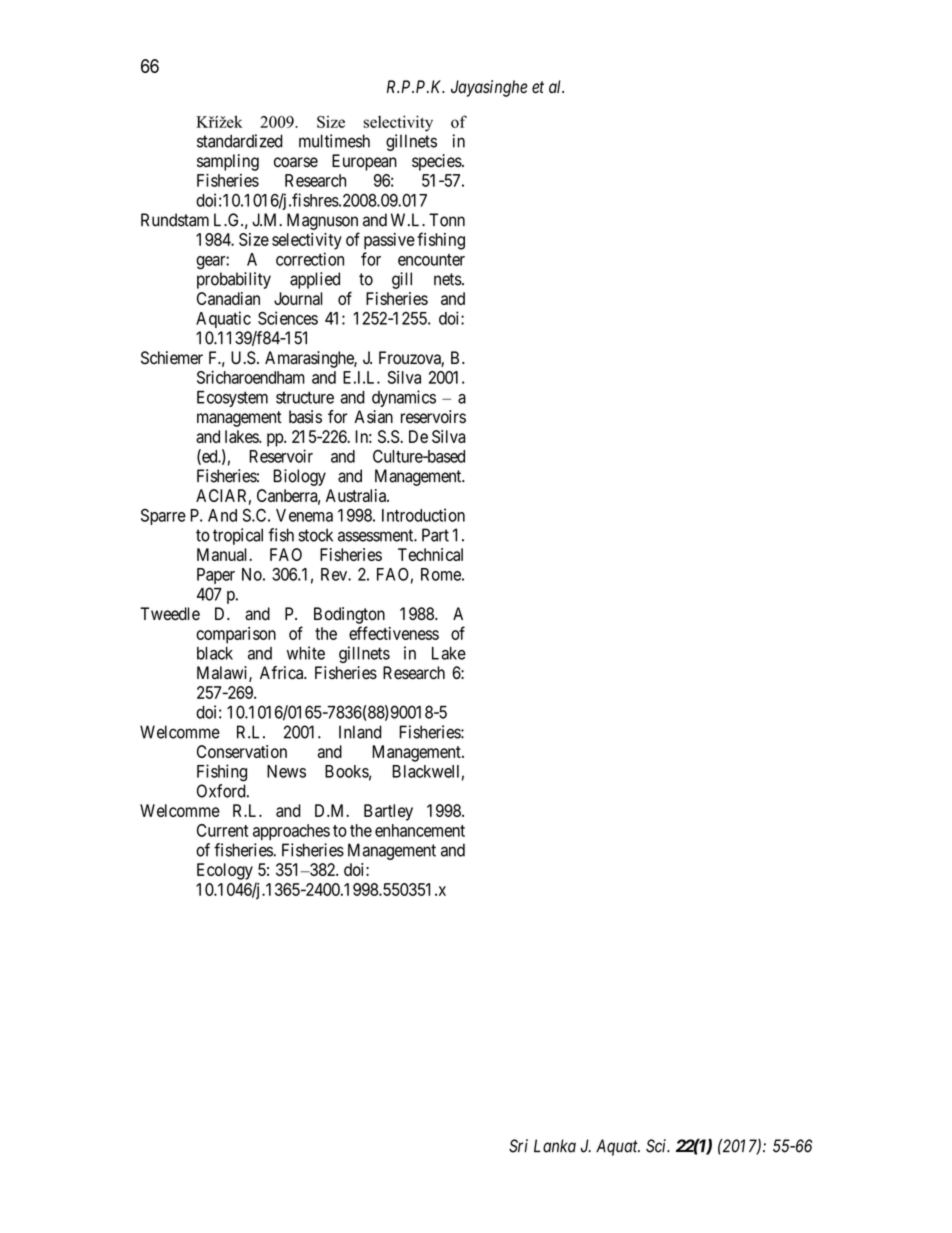 The image size is (952, 1233). What do you see at coordinates (238, 536) in the image?
I see `tropical` at bounding box center [238, 536].
